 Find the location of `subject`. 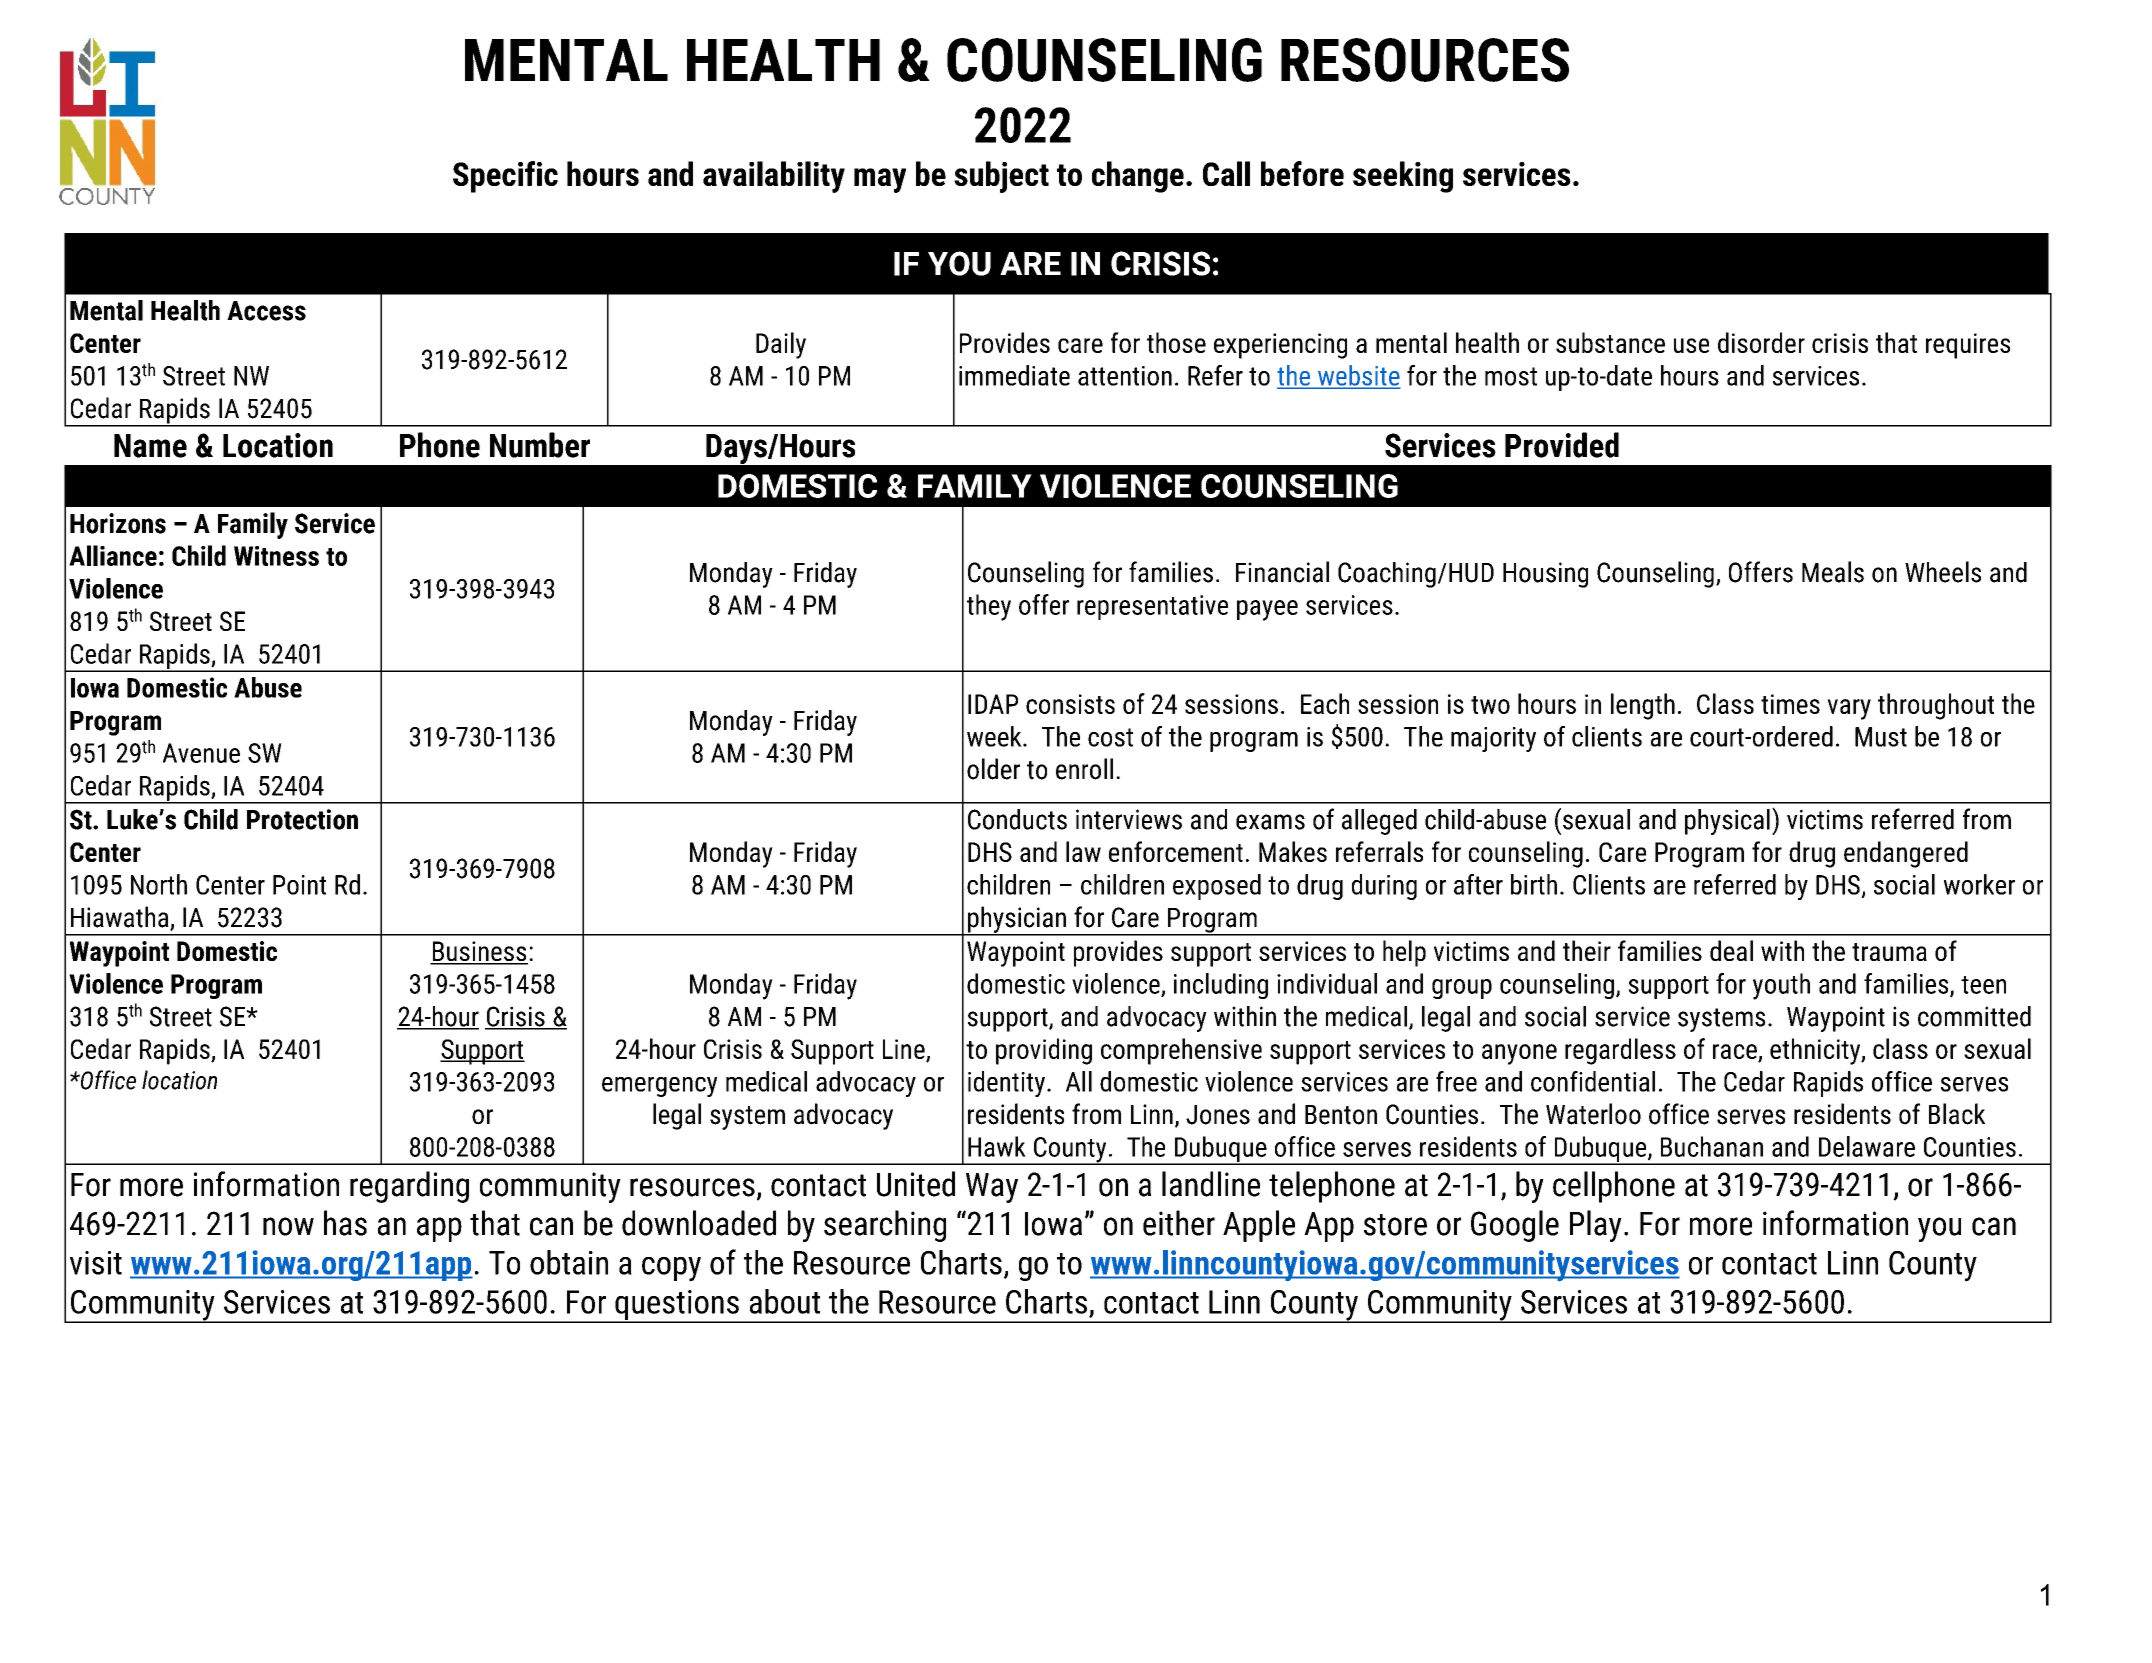

subject is located at coordinates (1001, 177).
